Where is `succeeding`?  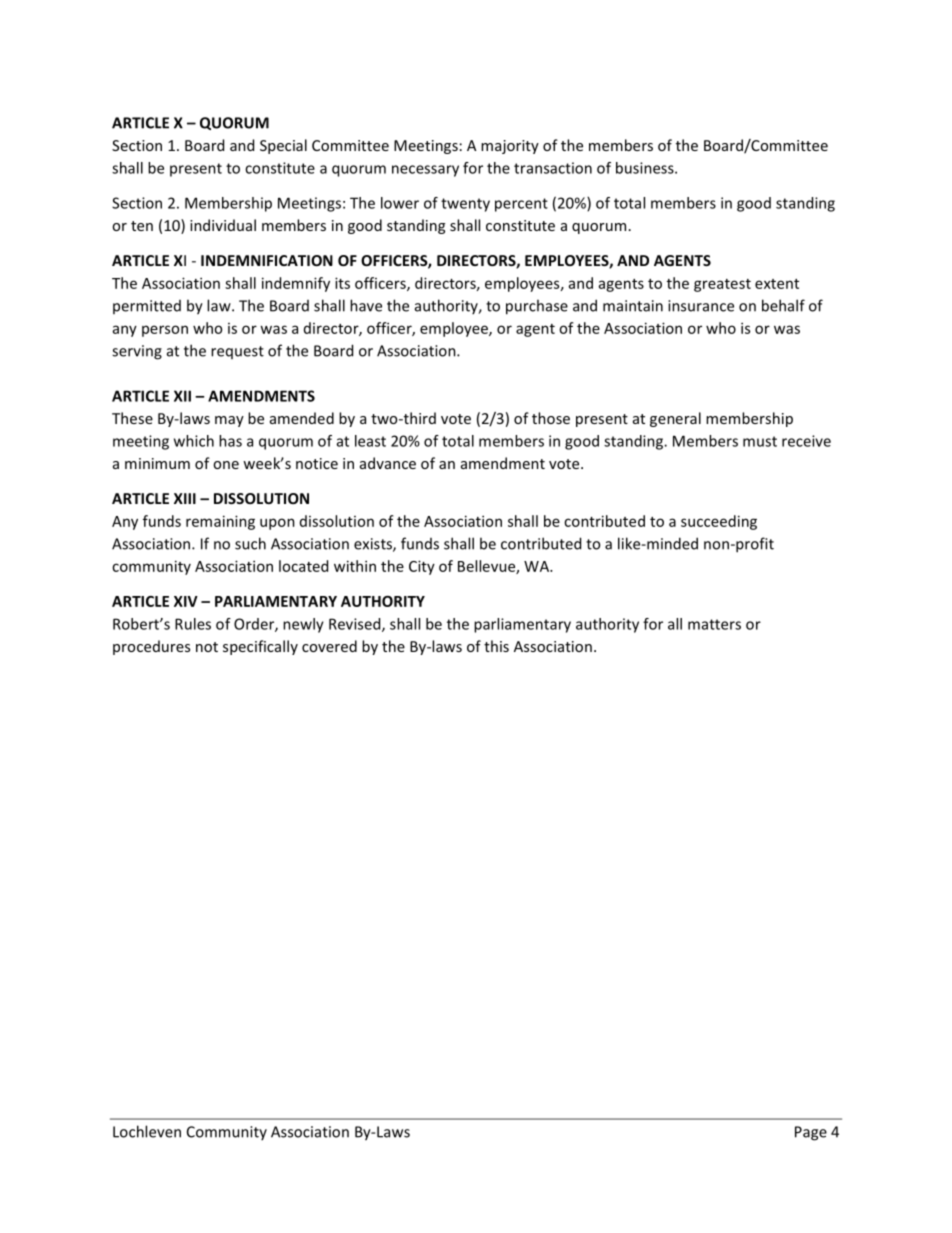
succeeding is located at coordinates (719, 522).
